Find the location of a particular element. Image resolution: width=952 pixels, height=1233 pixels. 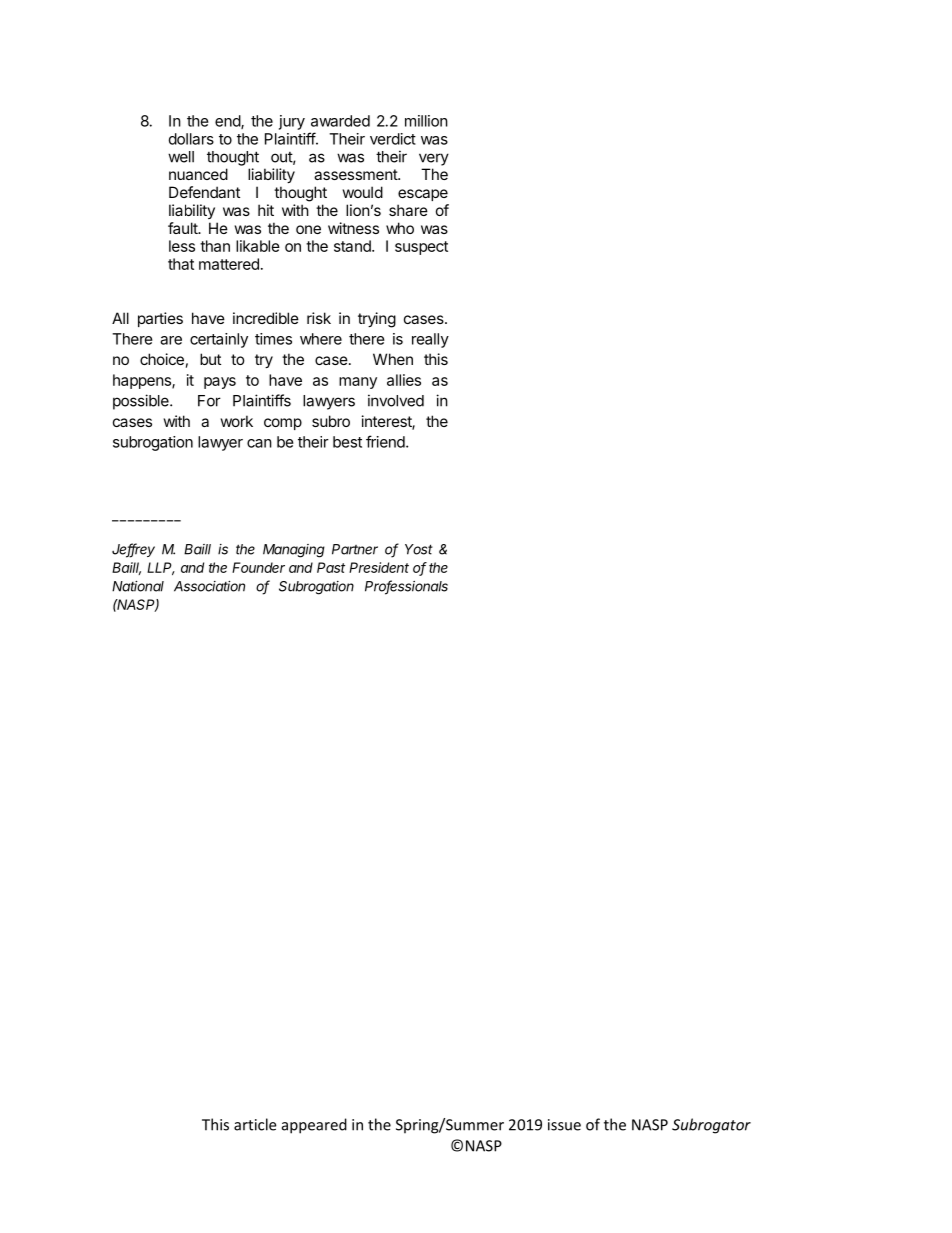

issue is located at coordinates (564, 1125).
